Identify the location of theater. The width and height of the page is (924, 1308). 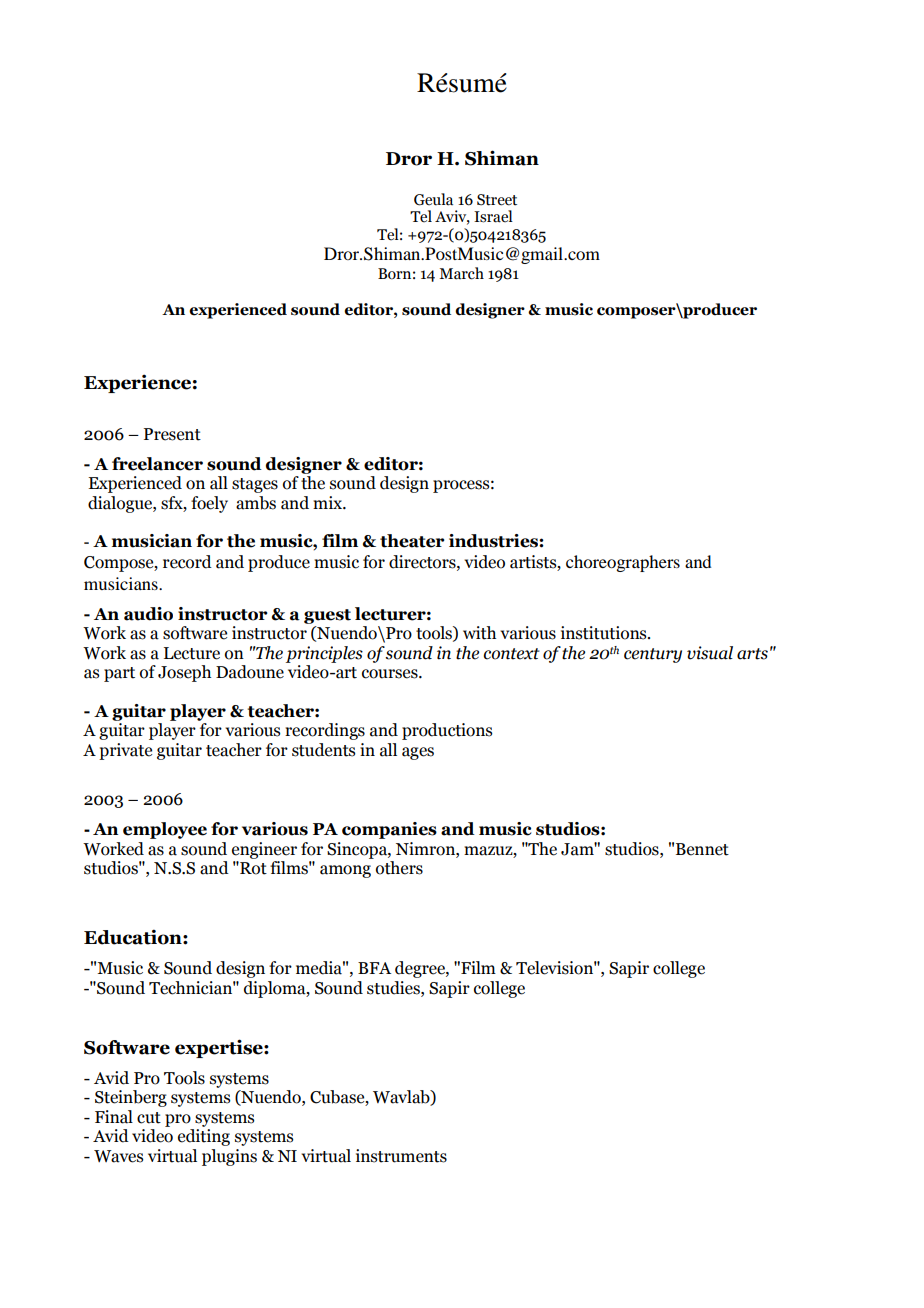
(412, 541).
